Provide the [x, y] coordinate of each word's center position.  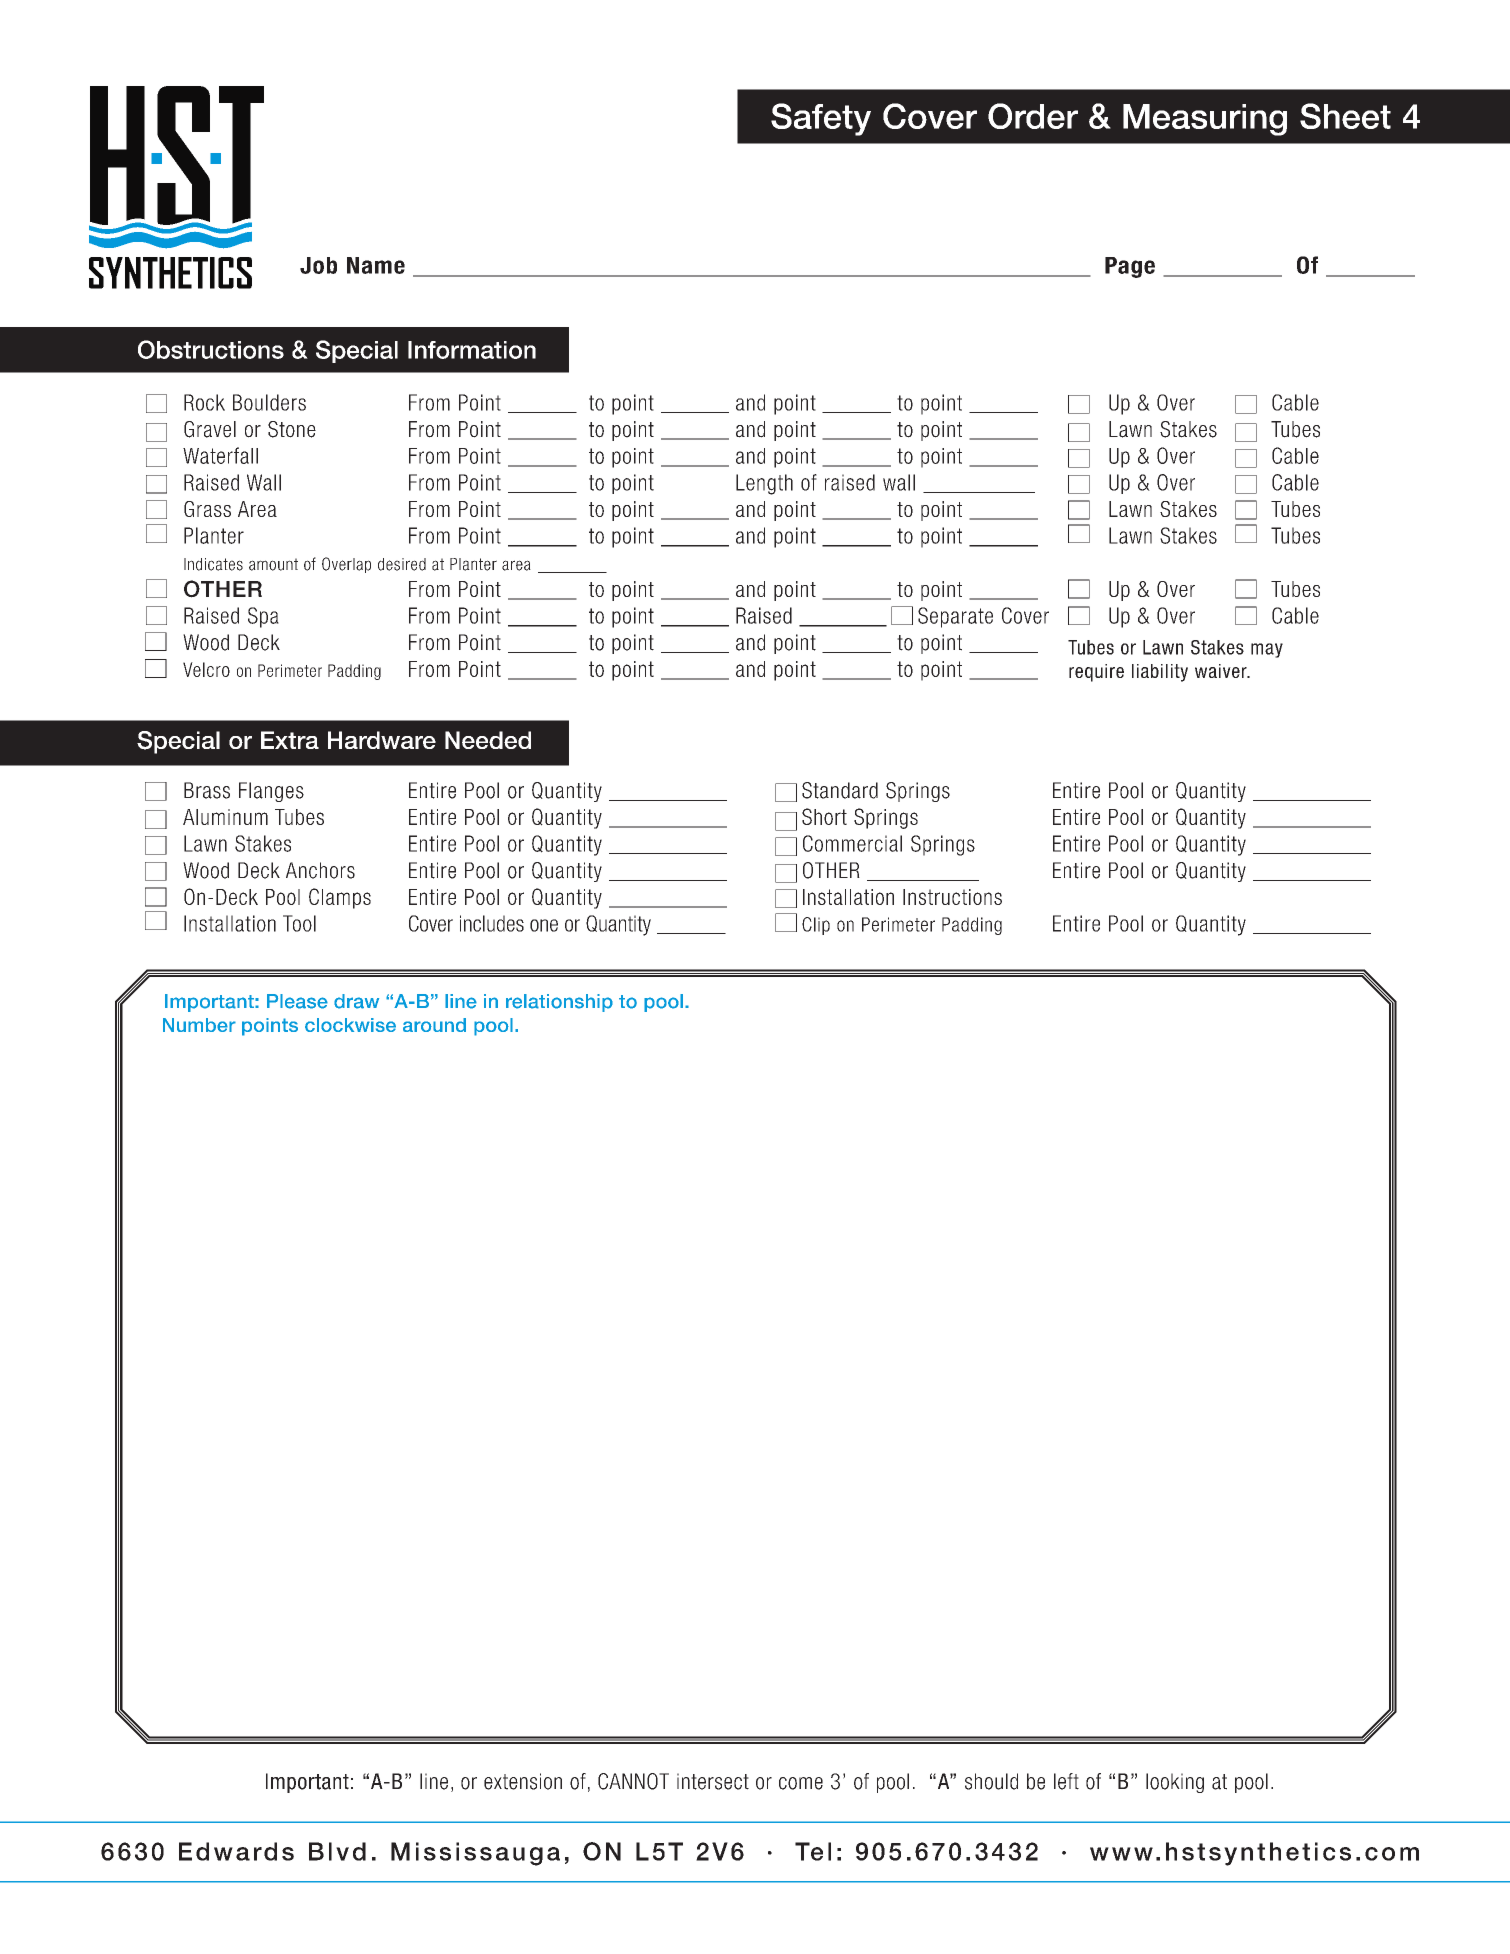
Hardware [382, 740]
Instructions [952, 897]
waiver [1222, 671]
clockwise [350, 1025]
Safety [821, 119]
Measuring [1205, 120]
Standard [840, 790]
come [801, 1783]
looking [1175, 1783]
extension [523, 1781]
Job [318, 265]
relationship [559, 1003]
